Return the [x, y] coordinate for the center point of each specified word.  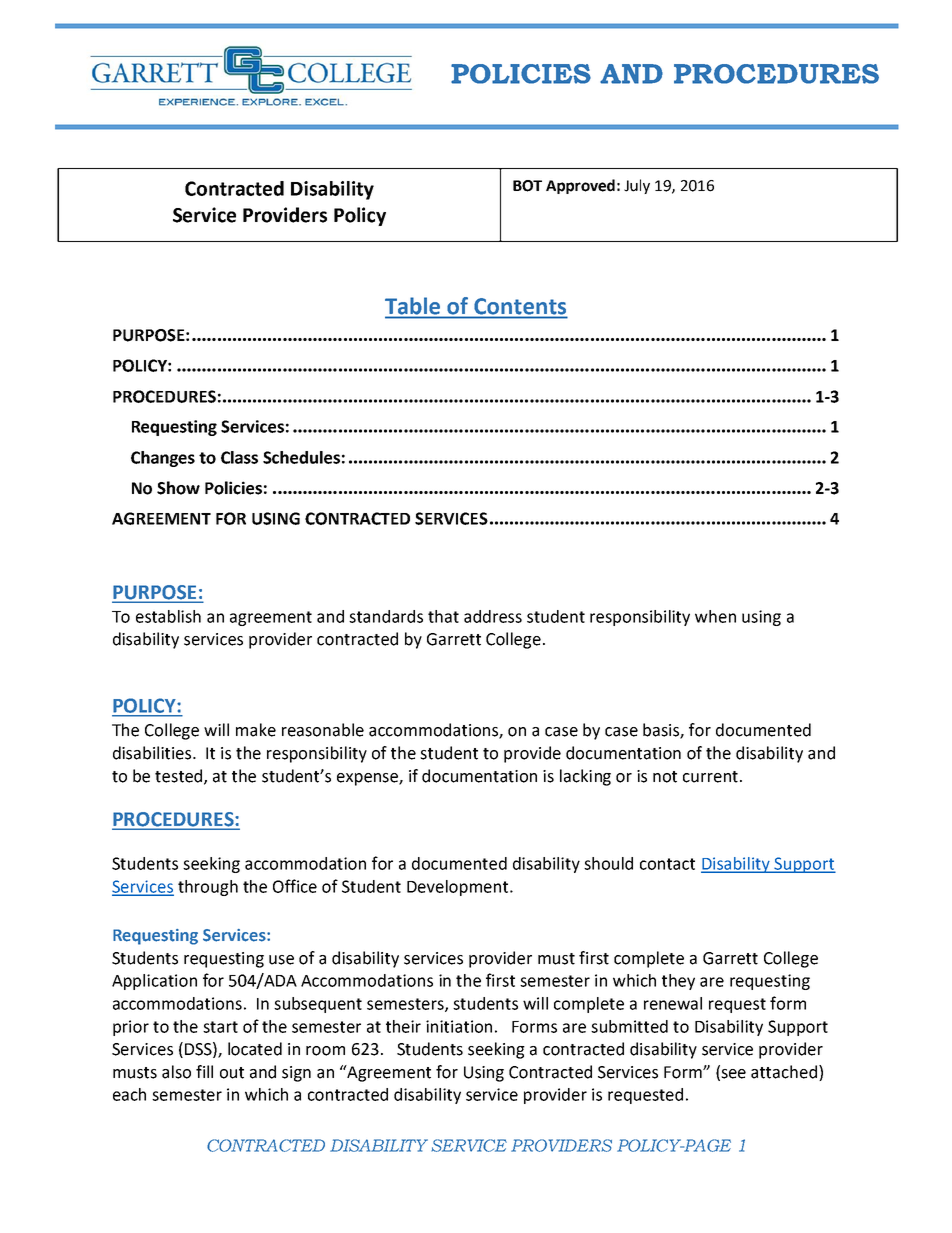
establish [168, 616]
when [715, 616]
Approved [580, 186]
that [443, 616]
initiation [459, 1026]
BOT [527, 186]
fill [204, 1071]
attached [784, 1072]
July [637, 186]
